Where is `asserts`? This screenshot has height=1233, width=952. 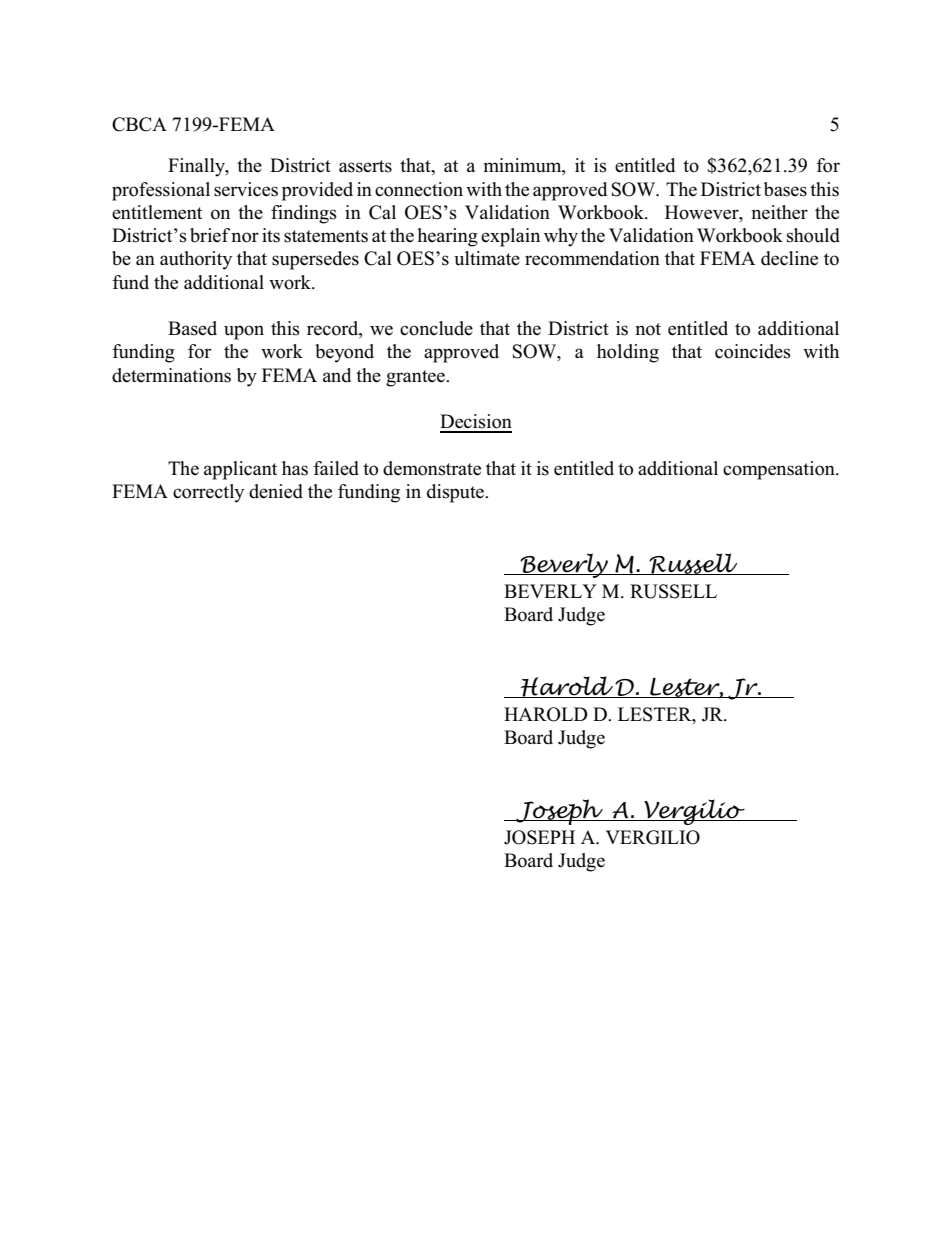 asserts is located at coordinates (365, 166).
